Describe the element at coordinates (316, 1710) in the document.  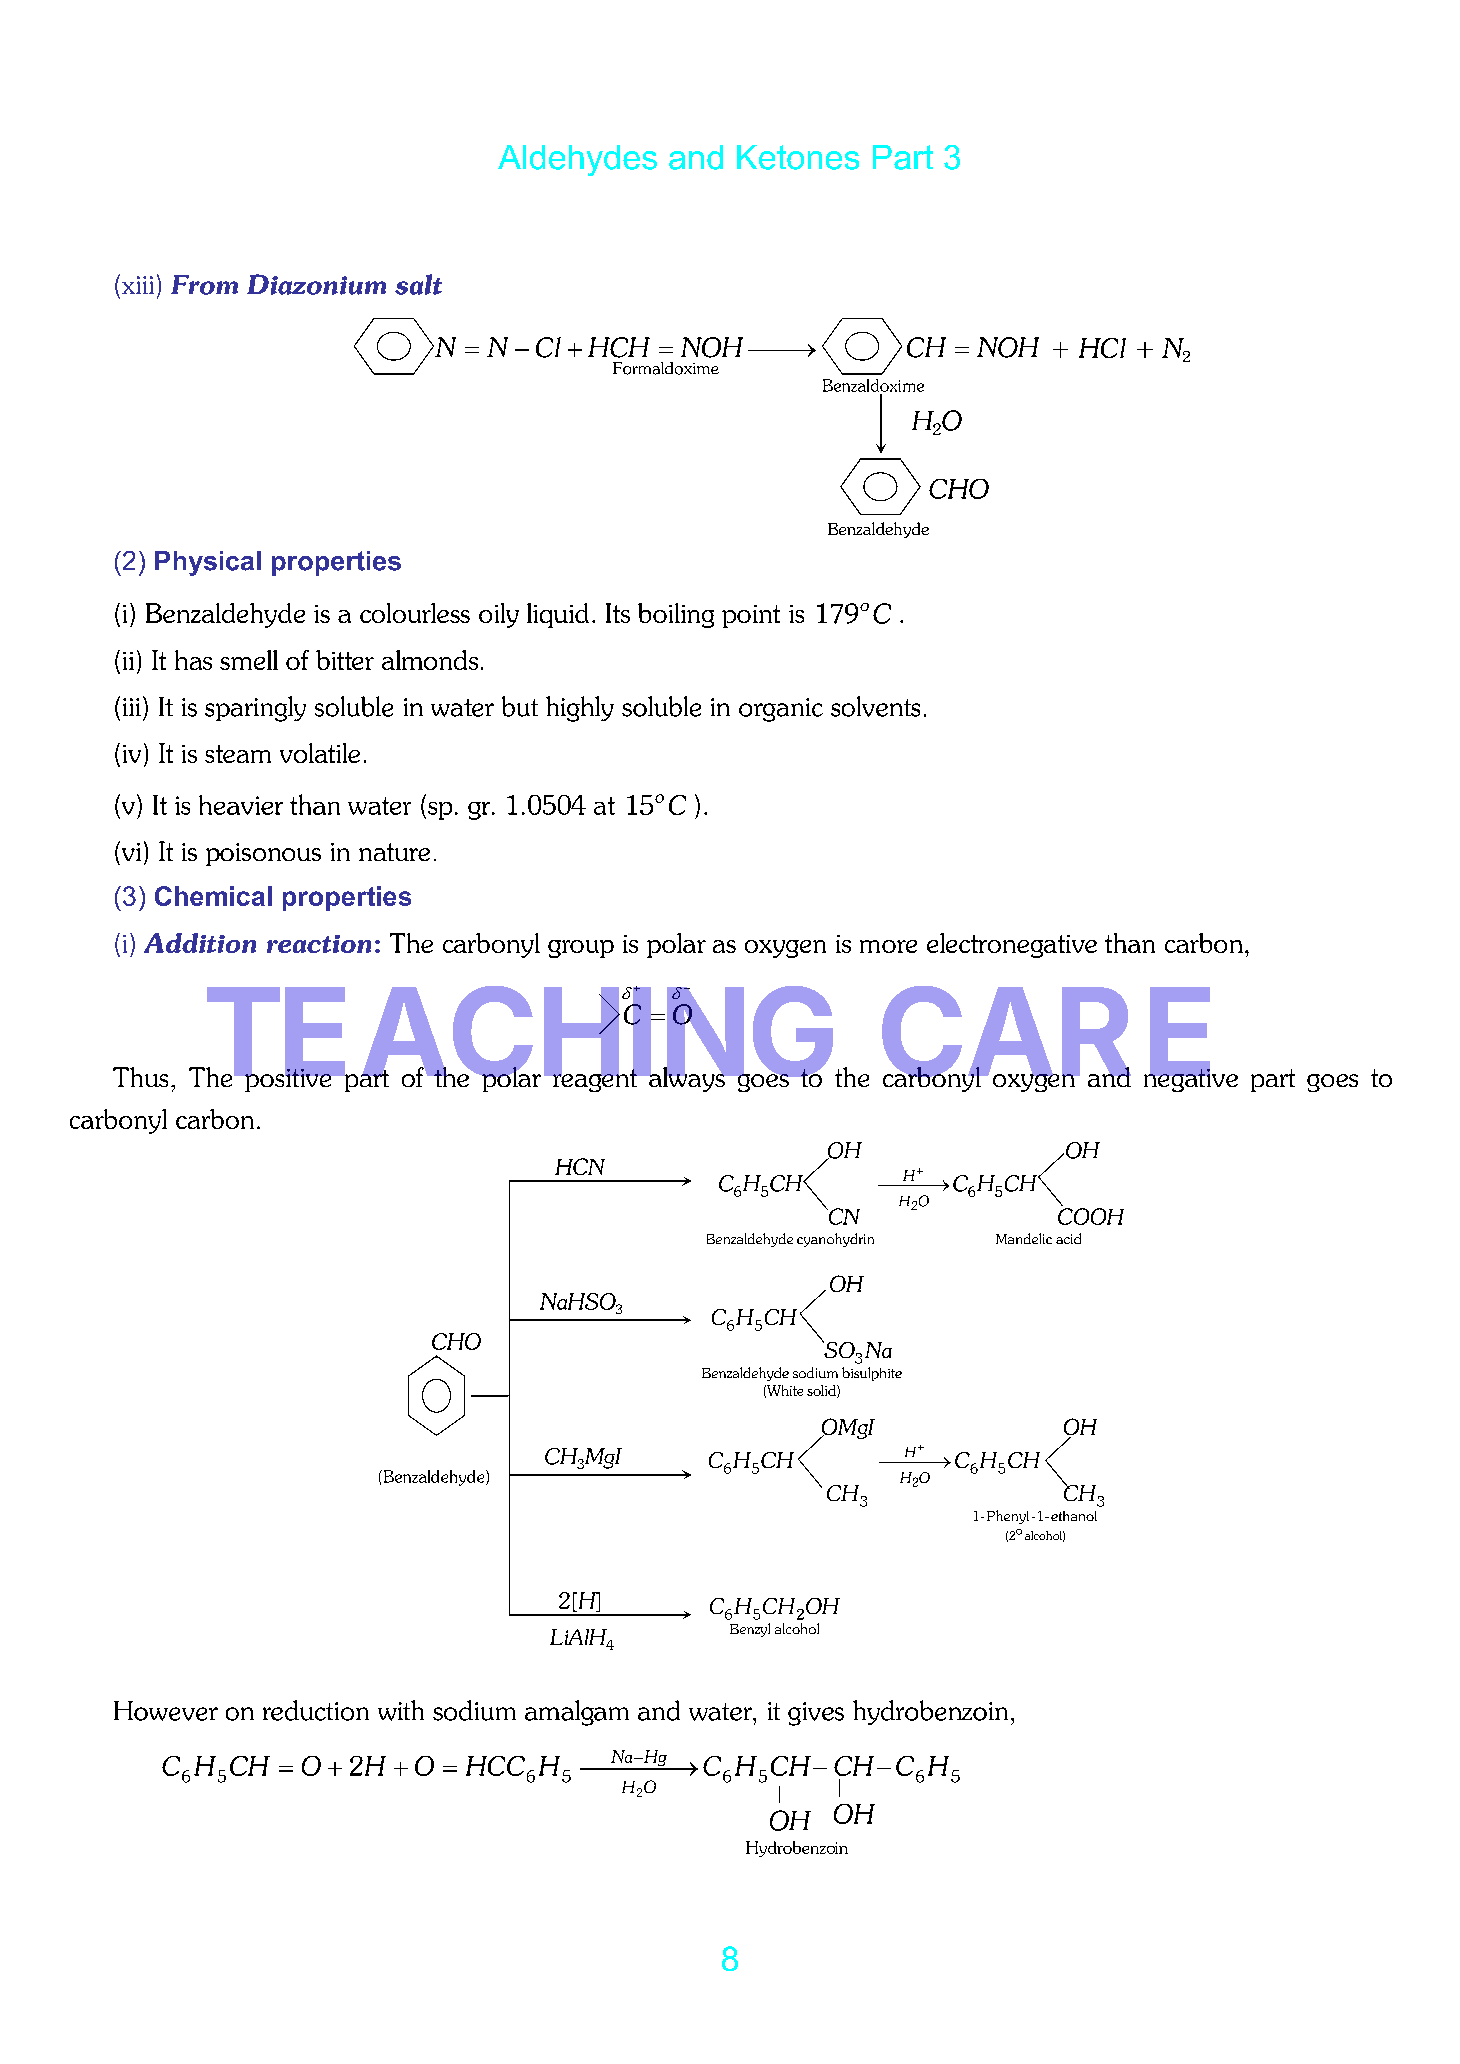
I see `reduction` at that location.
